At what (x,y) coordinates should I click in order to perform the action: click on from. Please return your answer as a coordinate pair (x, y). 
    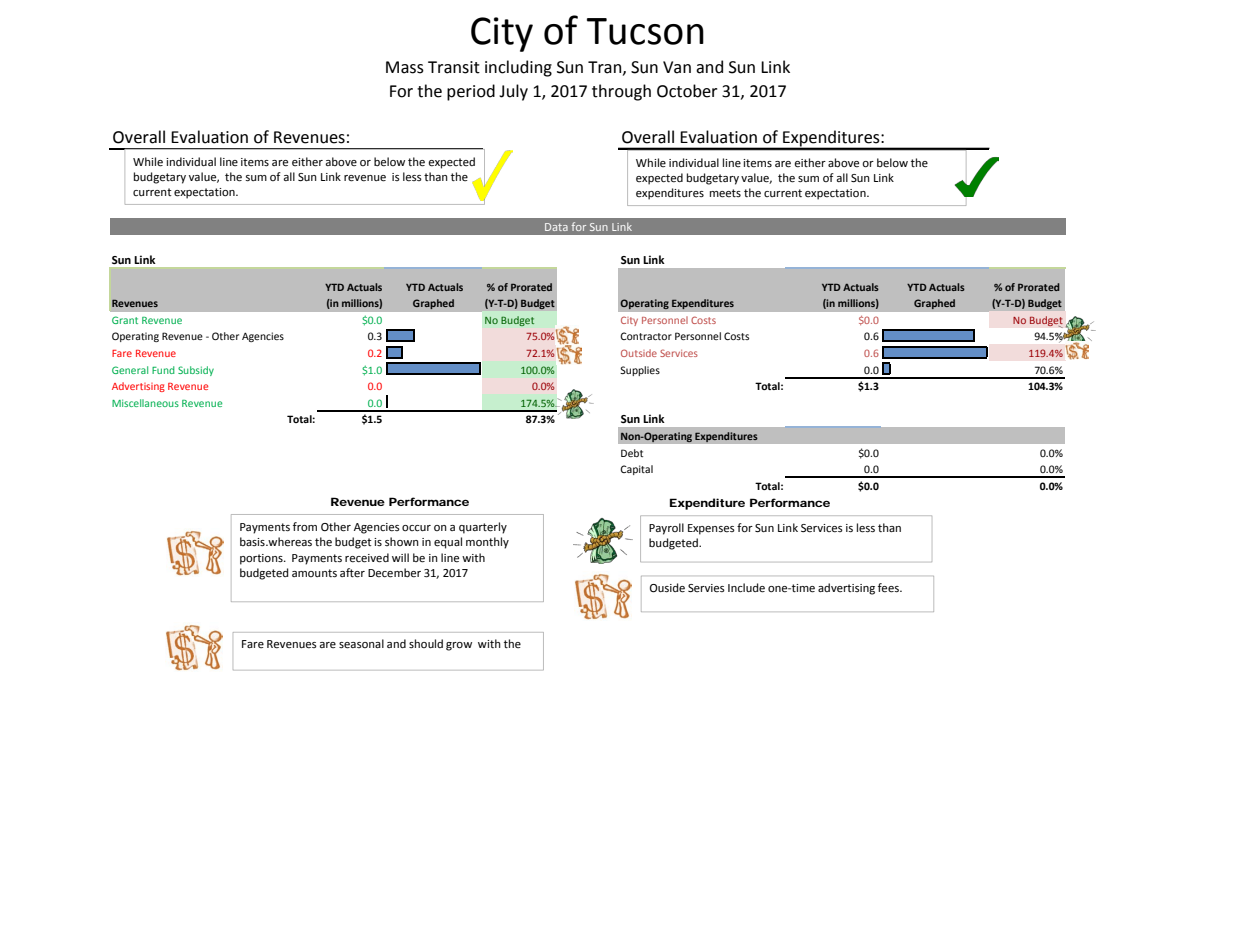
    Looking at the image, I should click on (305, 526).
